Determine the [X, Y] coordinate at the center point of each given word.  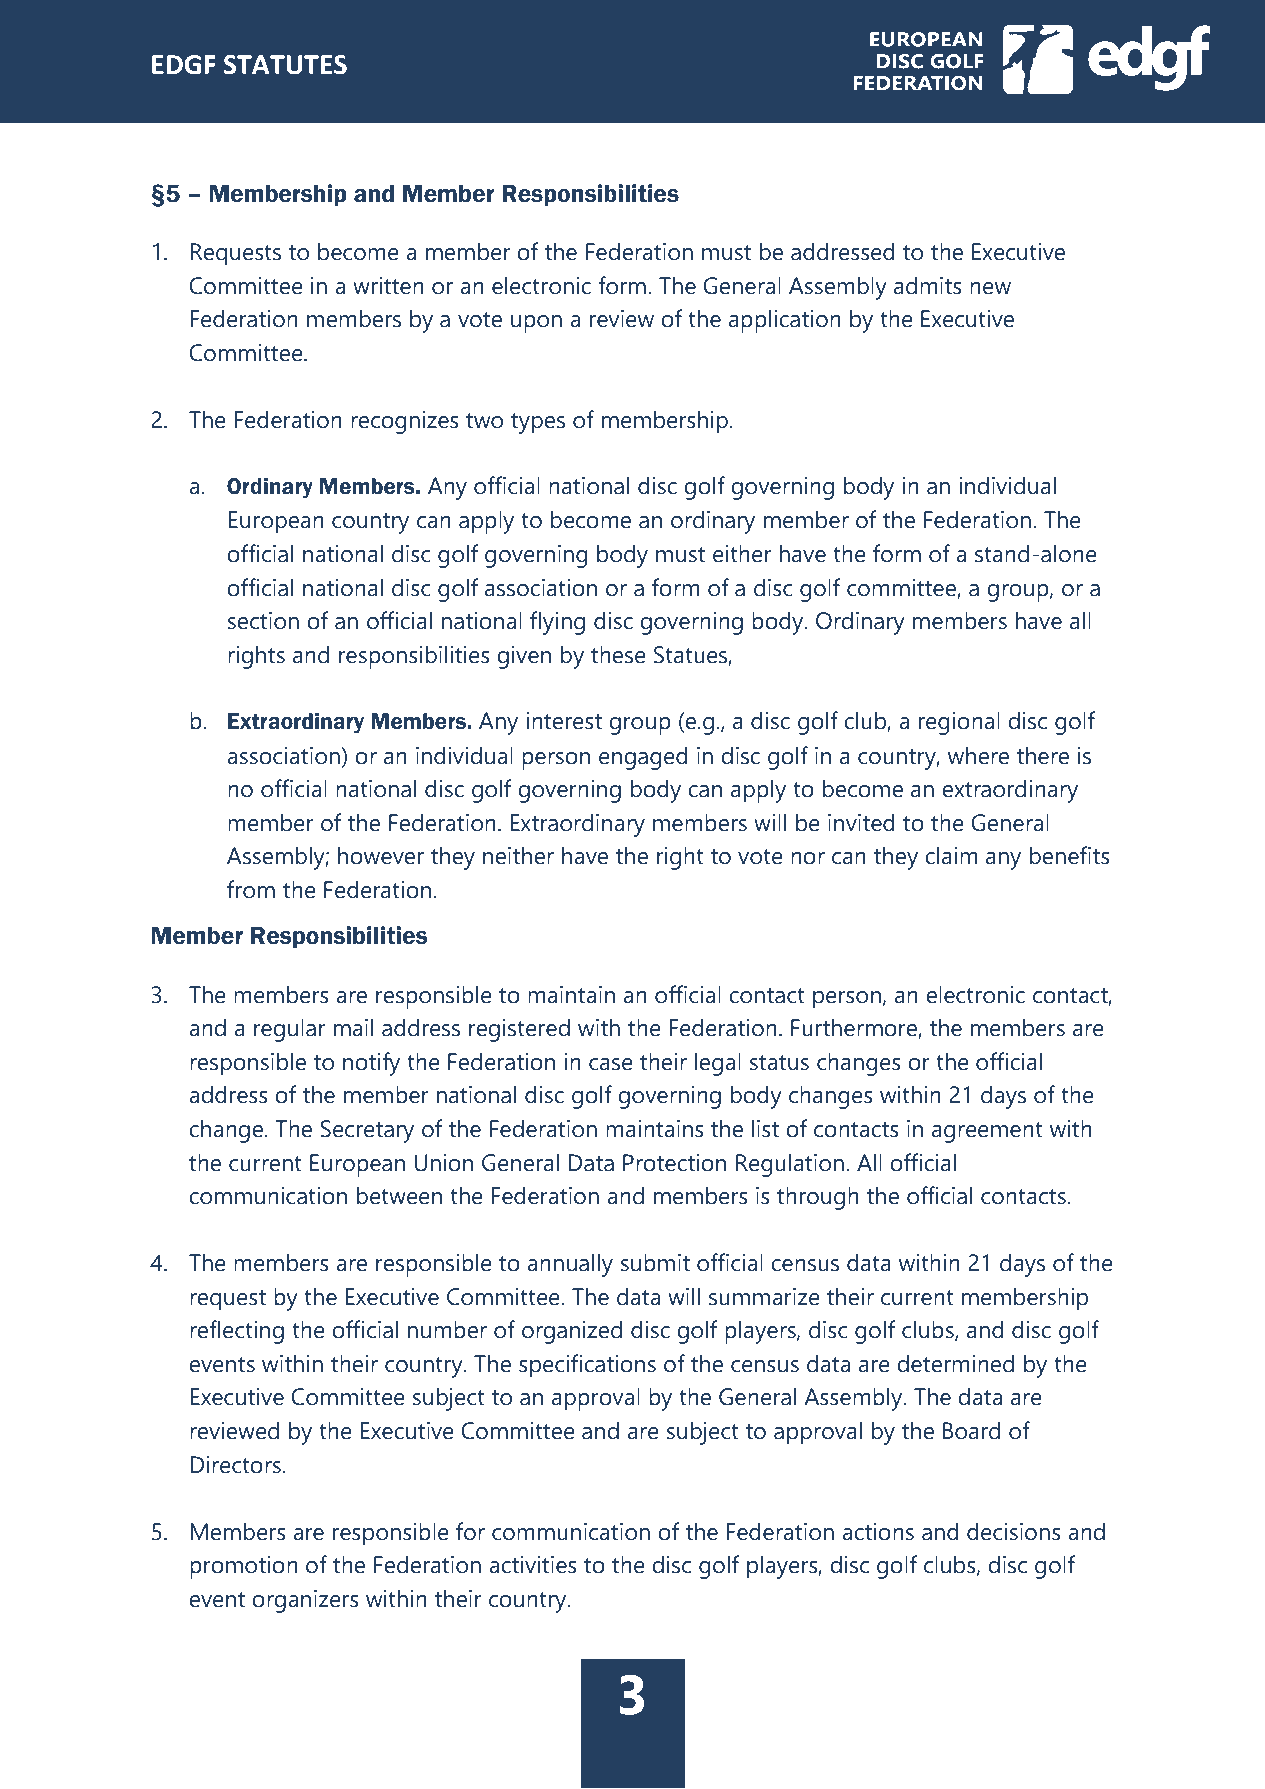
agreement [987, 1132]
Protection [674, 1163]
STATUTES [285, 65]
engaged [643, 758]
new [990, 288]
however [381, 856]
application [785, 321]
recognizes [405, 422]
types [538, 423]
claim [951, 856]
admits [928, 286]
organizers [305, 1601]
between [399, 1196]
